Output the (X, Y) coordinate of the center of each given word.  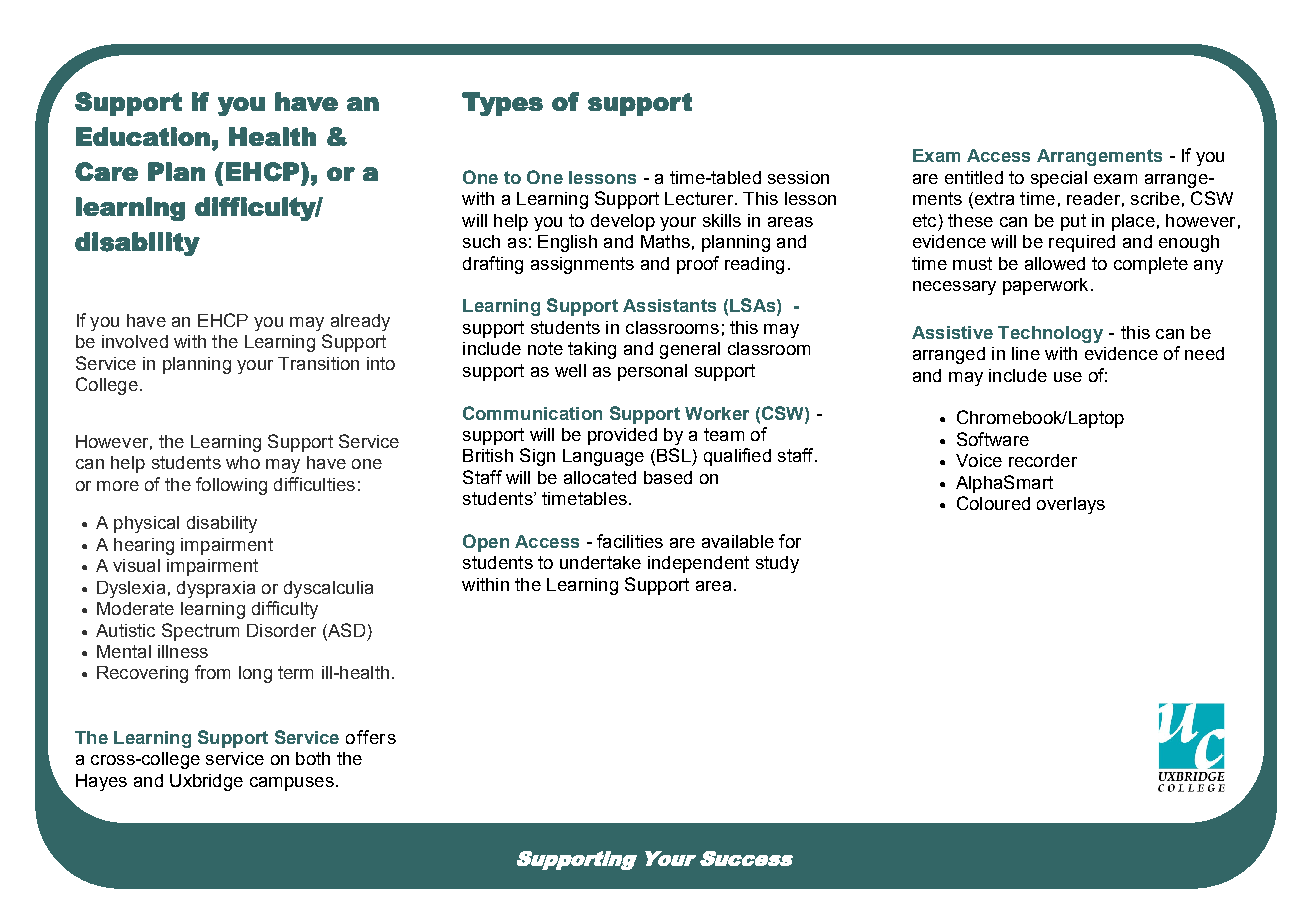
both (313, 758)
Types (502, 104)
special (1059, 179)
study (777, 564)
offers (371, 737)
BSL (674, 455)
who (243, 462)
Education (143, 136)
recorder (1043, 460)
